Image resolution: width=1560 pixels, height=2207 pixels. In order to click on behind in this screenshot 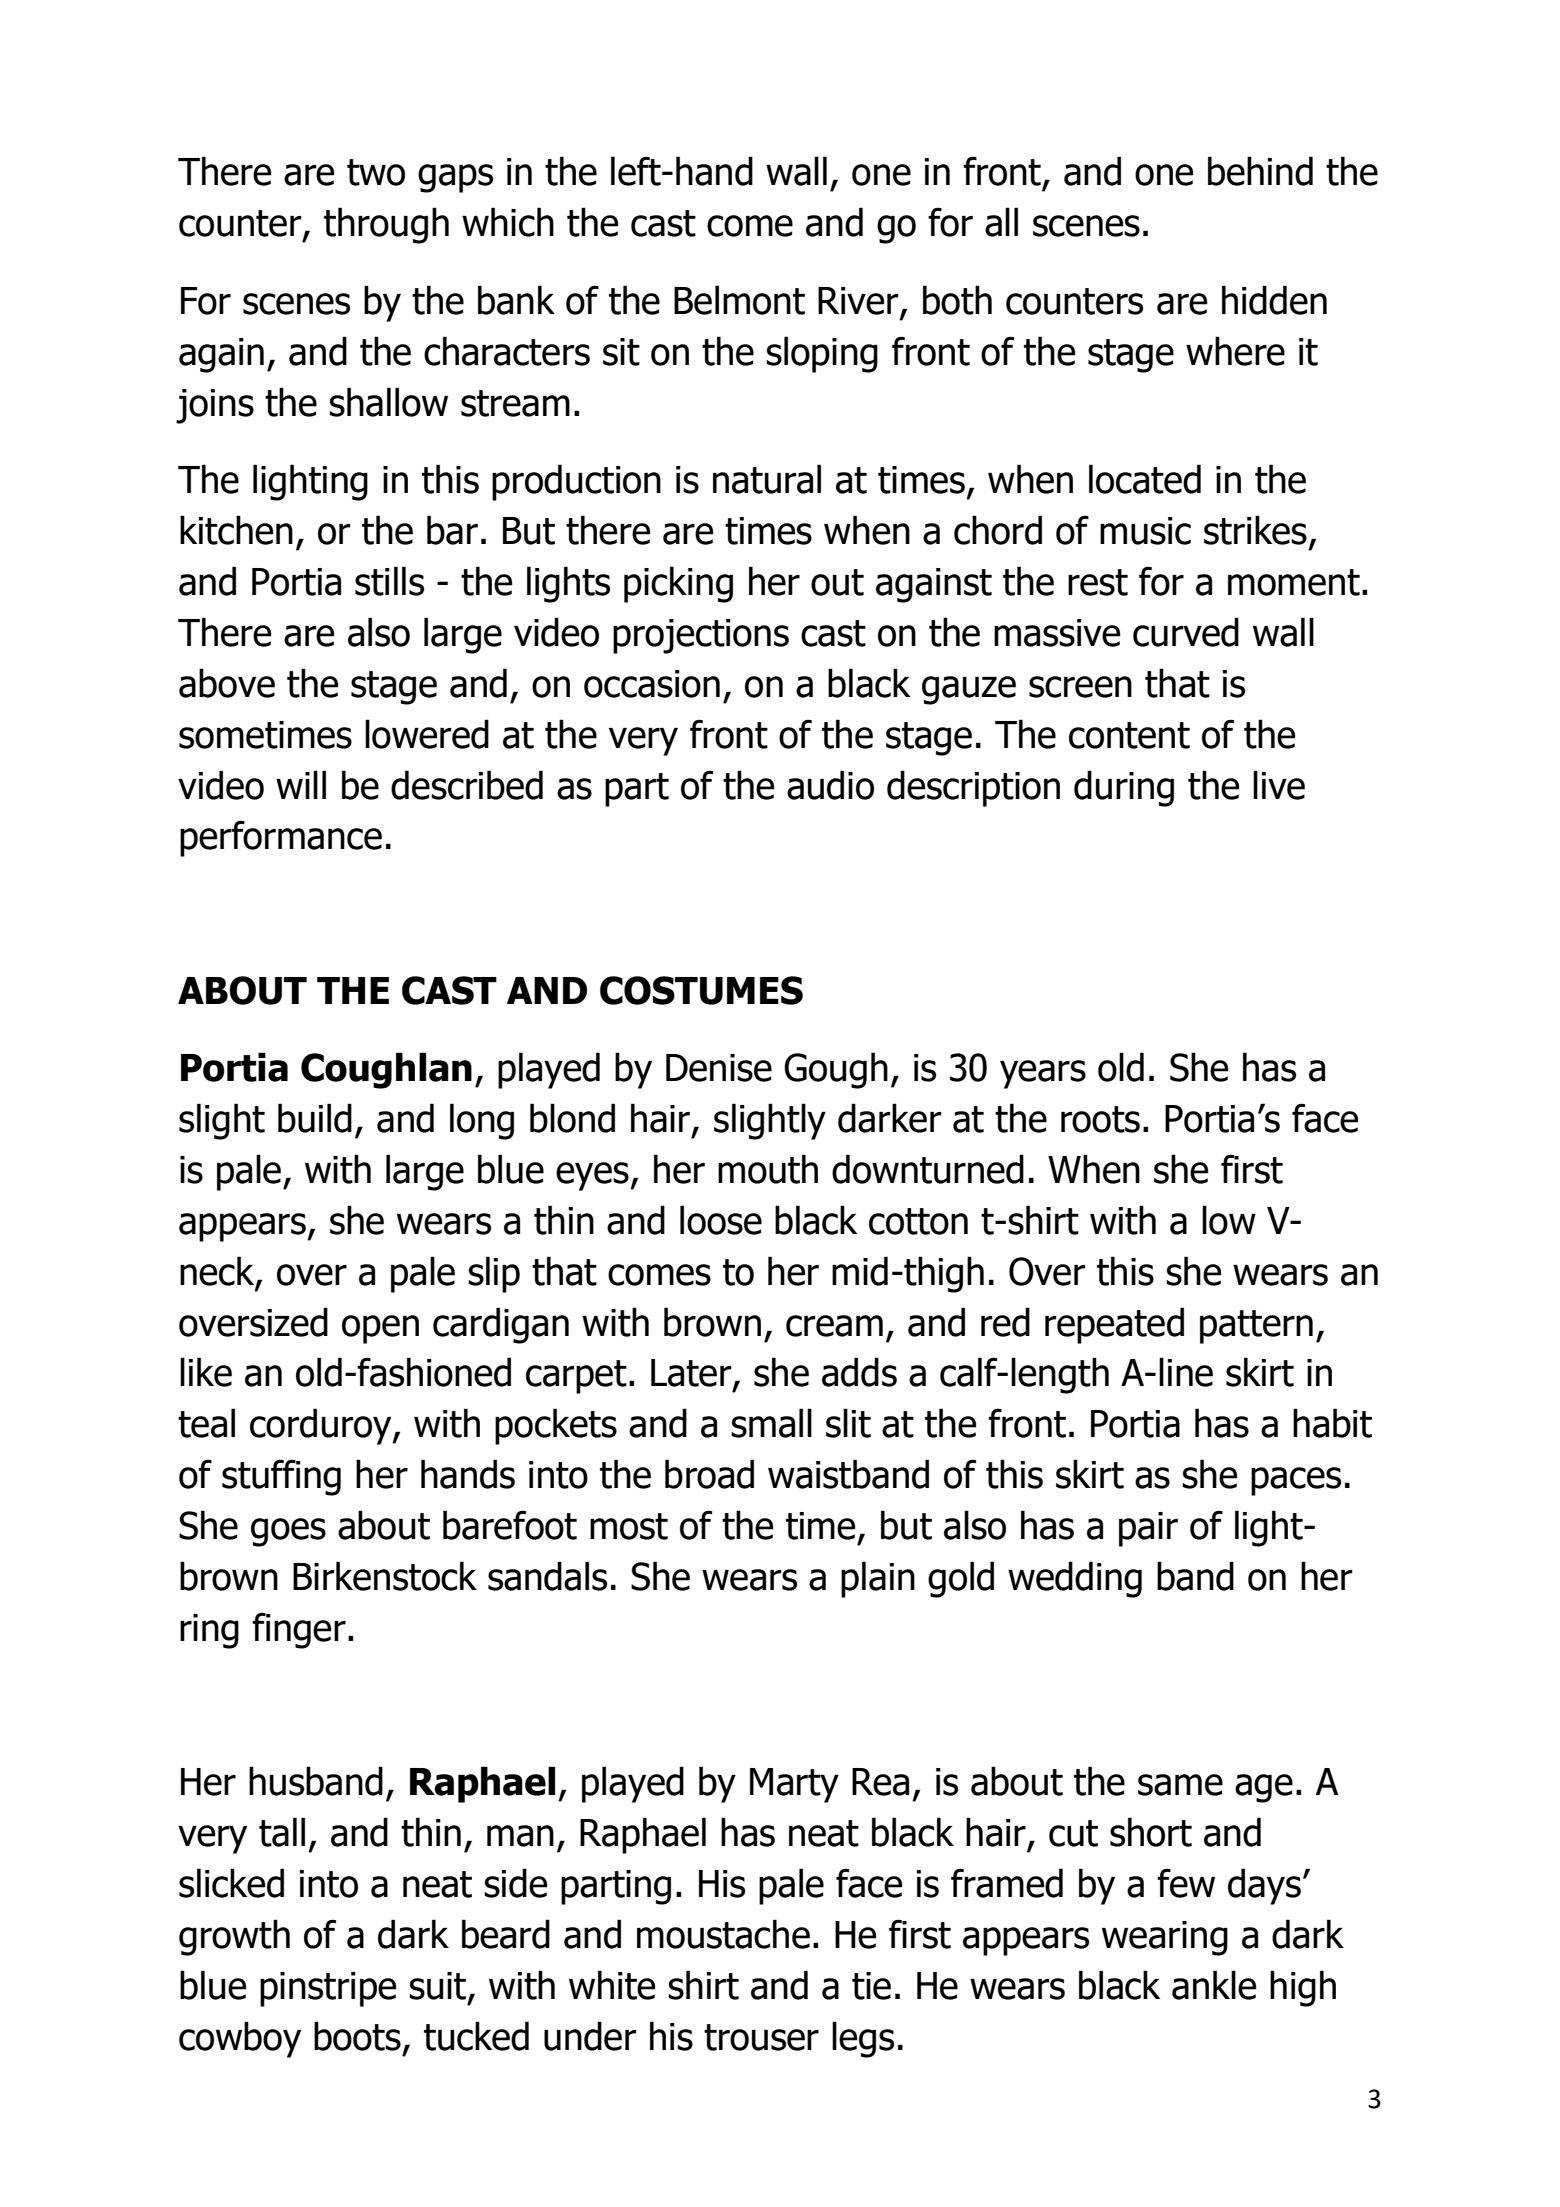, I will do `click(1260, 171)`.
